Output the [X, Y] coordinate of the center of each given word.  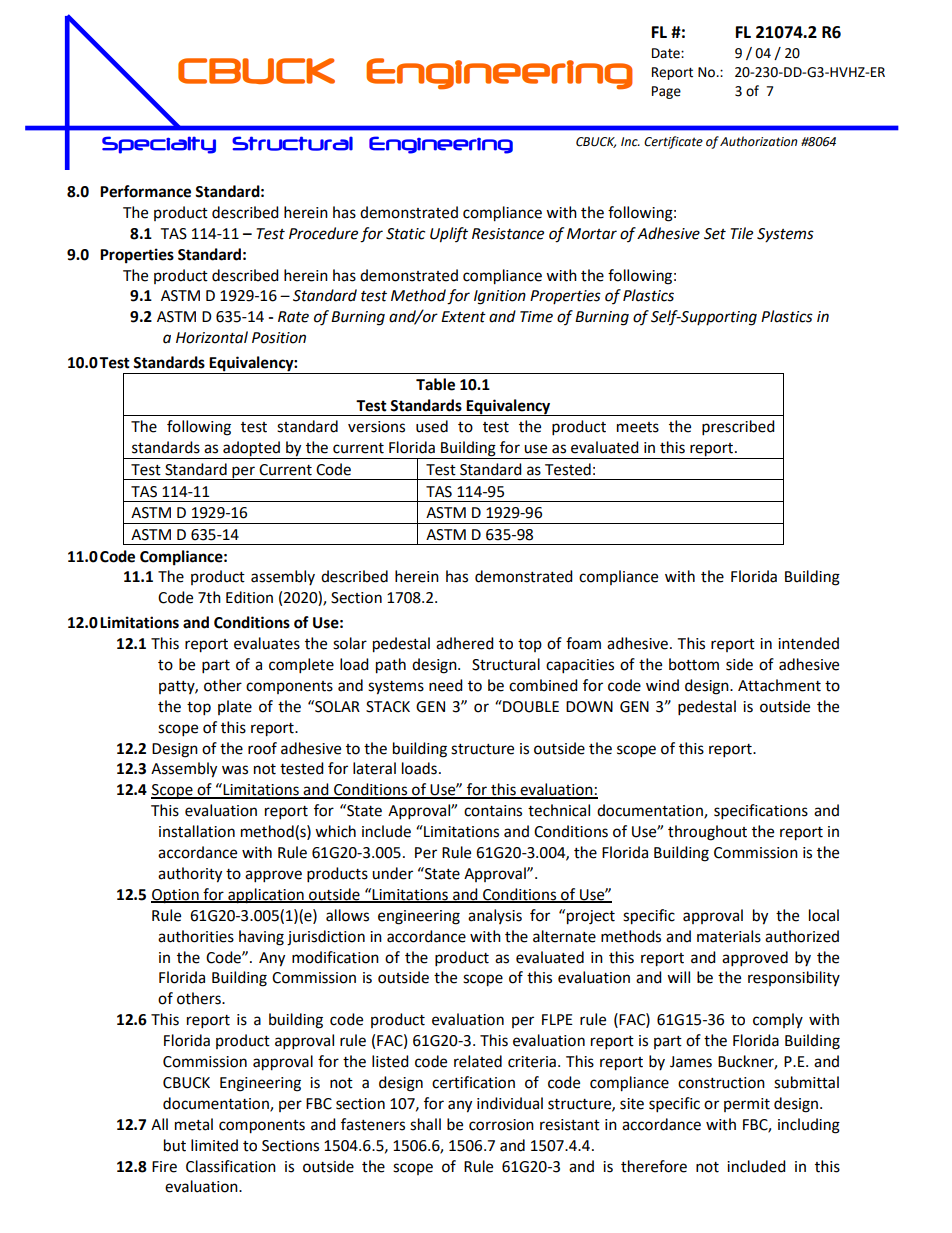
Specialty [159, 145]
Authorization [758, 141]
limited [214, 1145]
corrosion [501, 1125]
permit [747, 1105]
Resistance [508, 234]
